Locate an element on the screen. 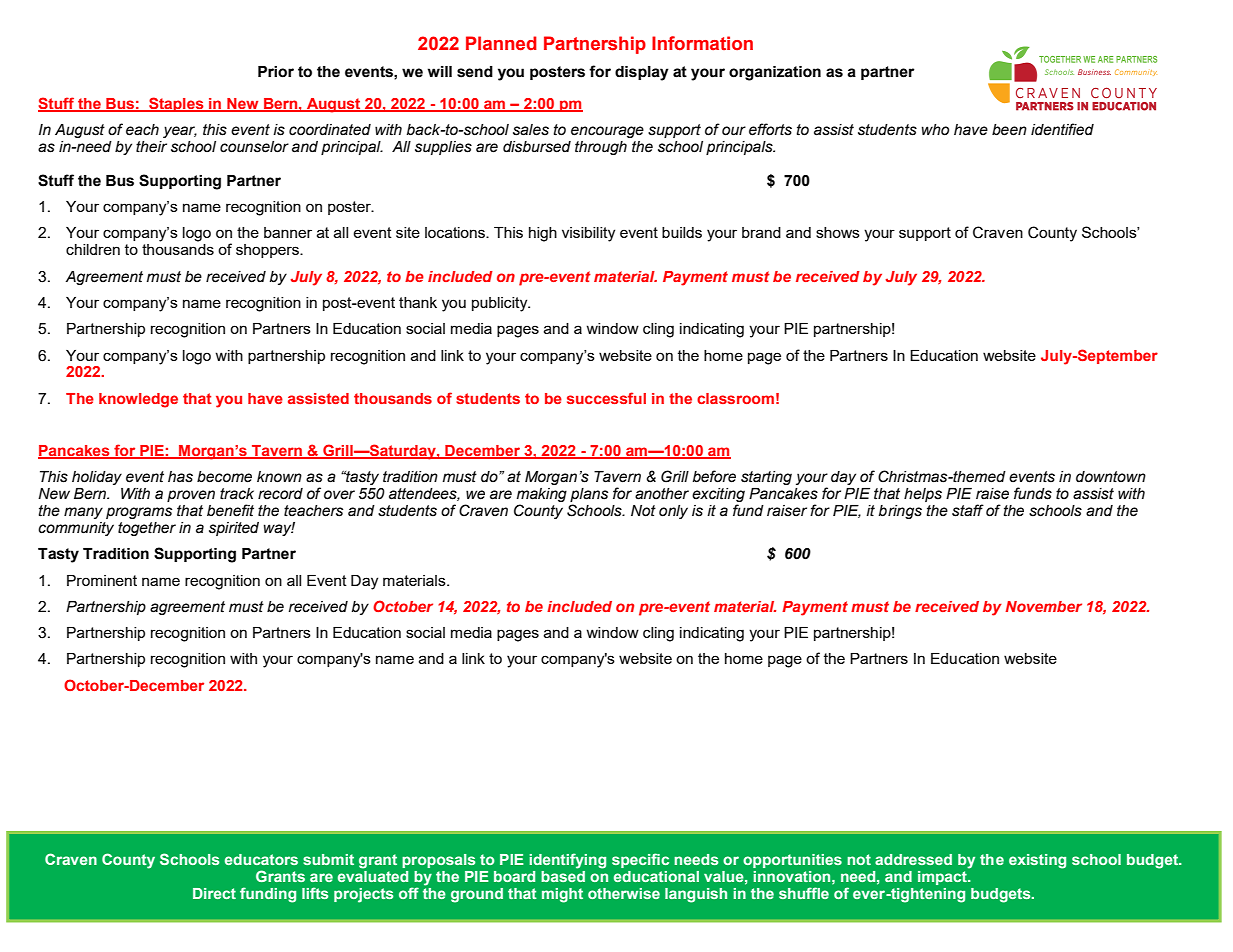  been is located at coordinates (1009, 130).
